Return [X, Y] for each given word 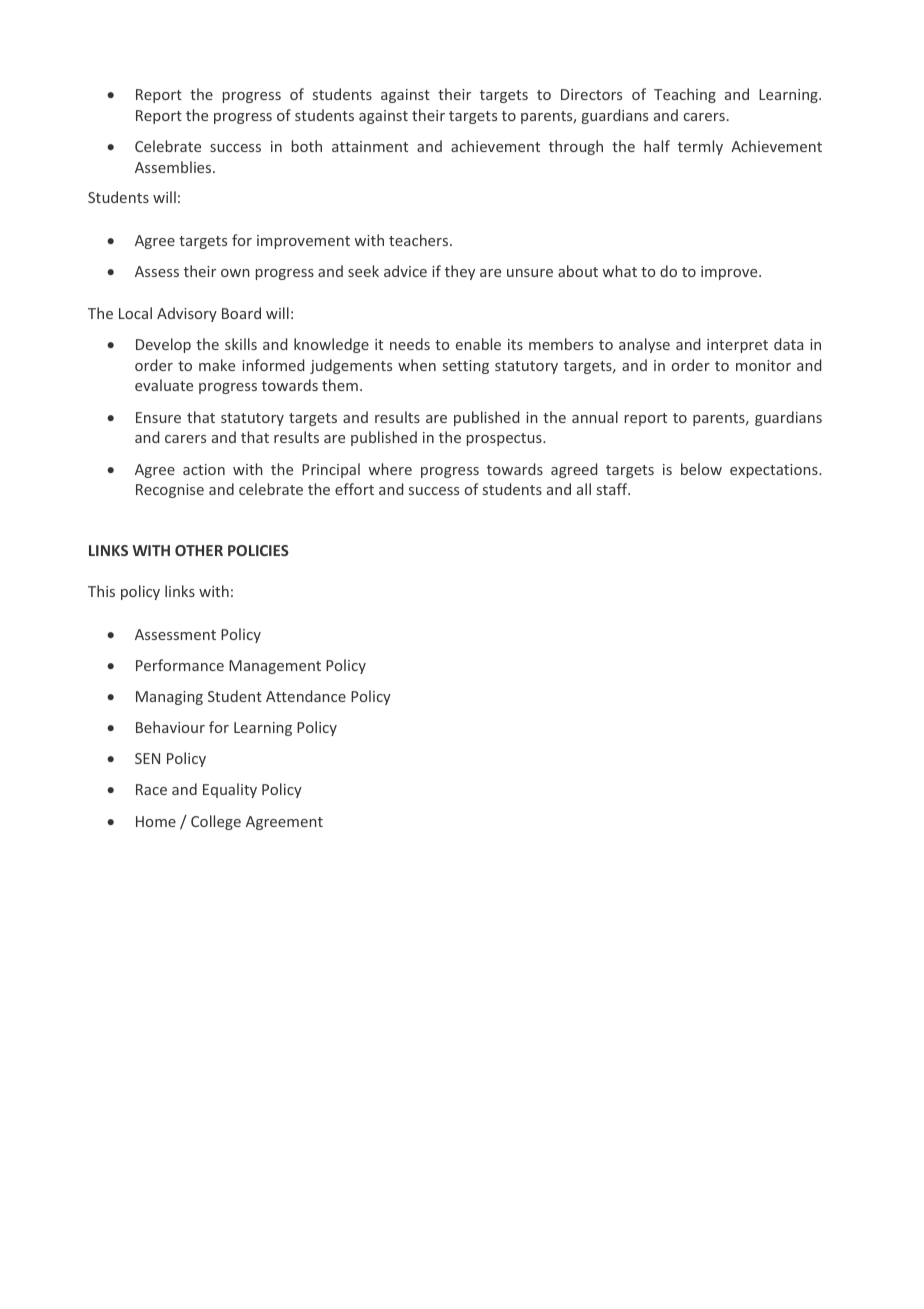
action [204, 469]
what [620, 271]
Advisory [187, 314]
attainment [370, 146]
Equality [230, 790]
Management [275, 667]
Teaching [685, 95]
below [701, 469]
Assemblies [174, 167]
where [390, 469]
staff [613, 489]
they [460, 272]
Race [151, 789]
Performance [180, 665]
